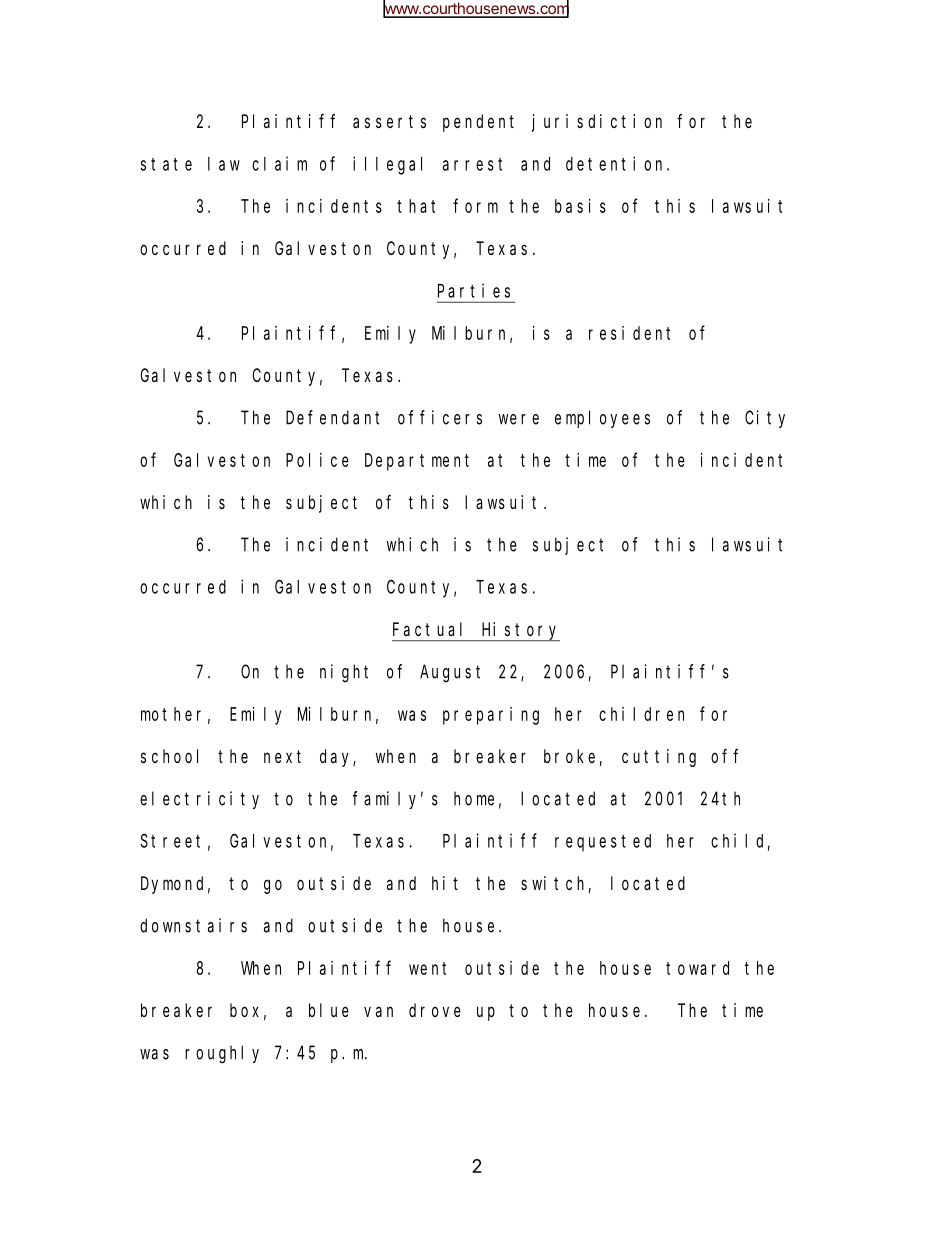 This screenshot has height=1233, width=952. Describe the element at coordinates (520, 631) in the screenshot. I see `History` at that location.
